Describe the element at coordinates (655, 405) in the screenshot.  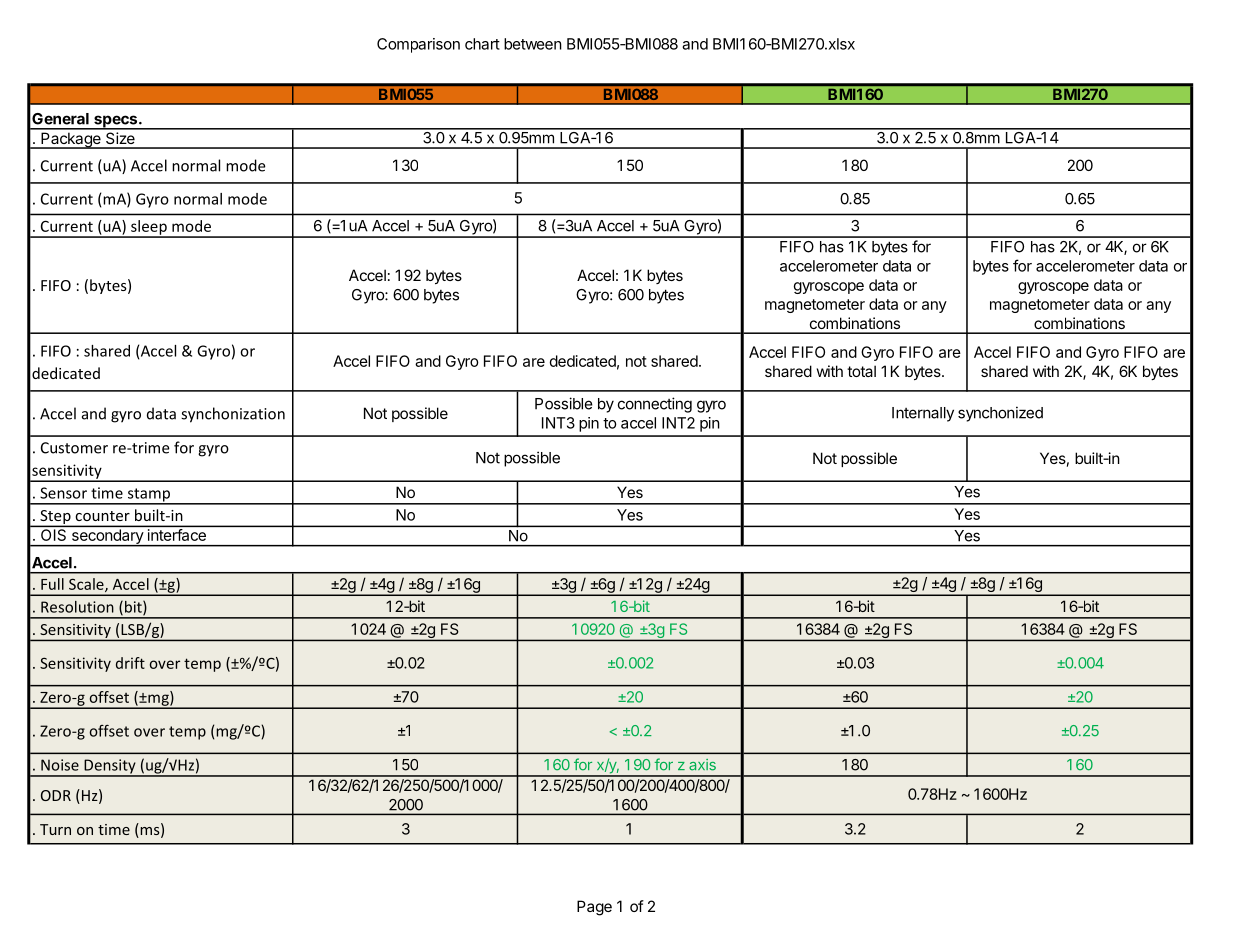
I see `connecting` at that location.
